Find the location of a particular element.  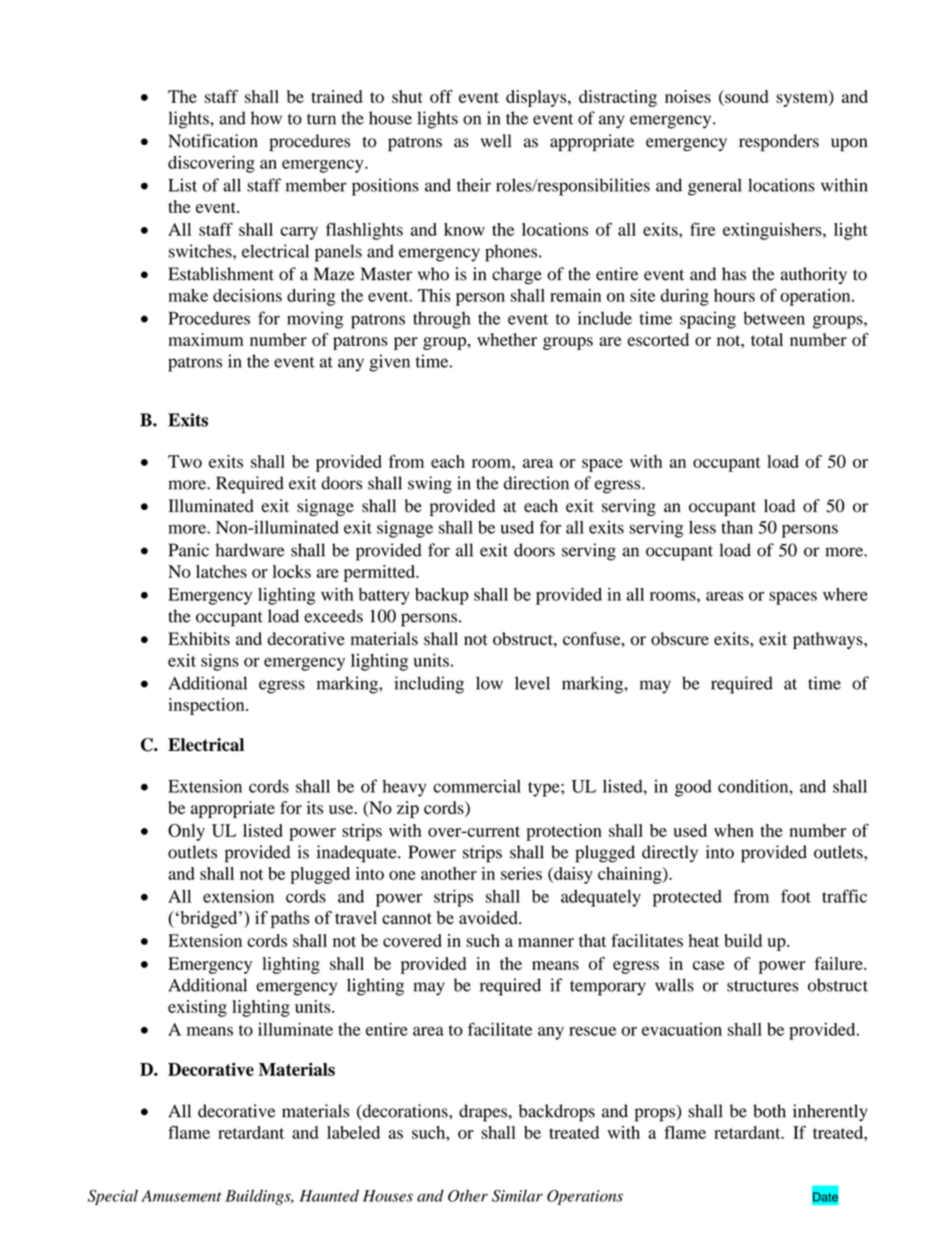

pathways is located at coordinates (829, 640).
